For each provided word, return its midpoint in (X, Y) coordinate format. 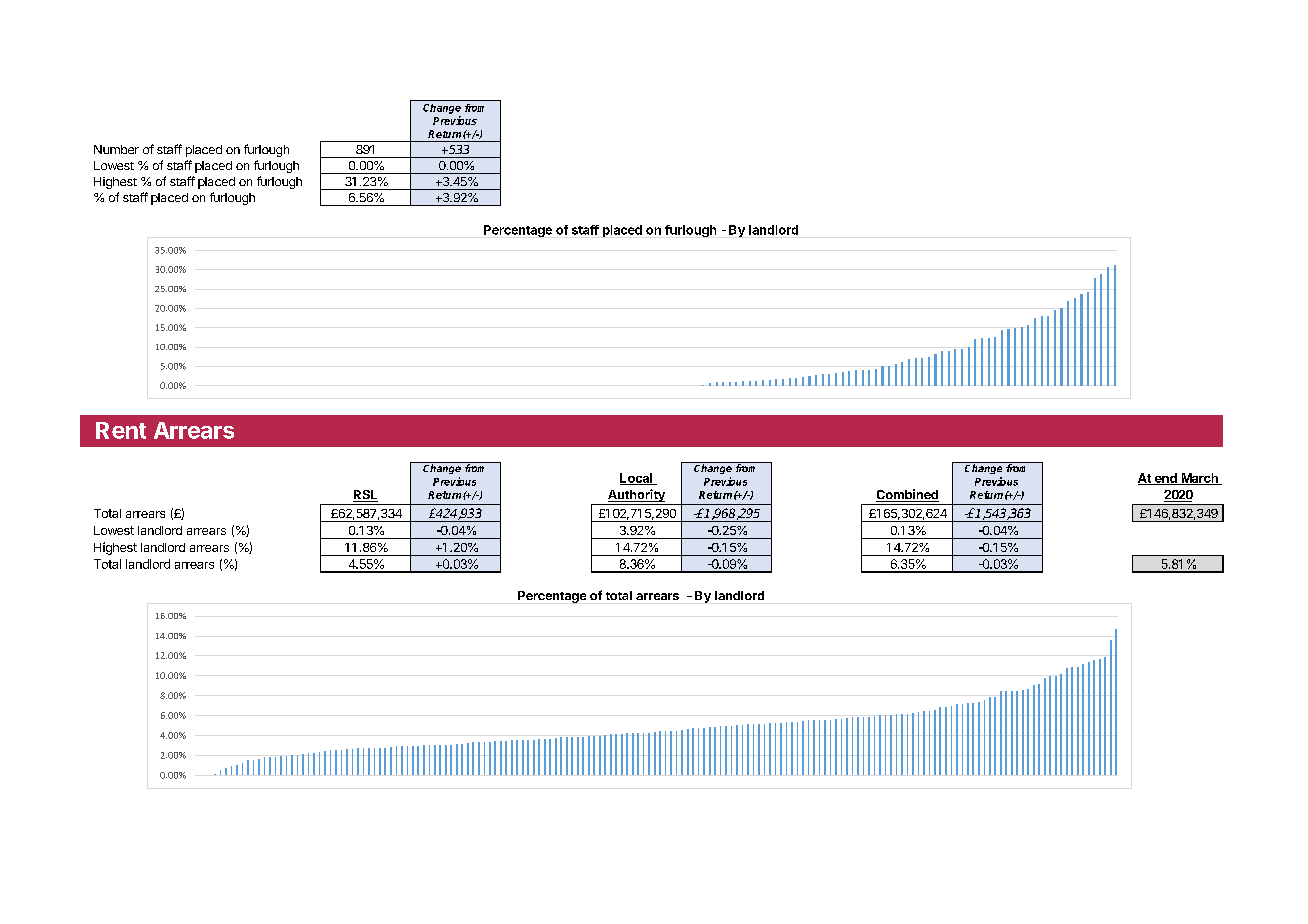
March (1199, 479)
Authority (636, 497)
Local (637, 479)
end (1165, 479)
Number (116, 149)
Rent (121, 430)
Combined (907, 495)
